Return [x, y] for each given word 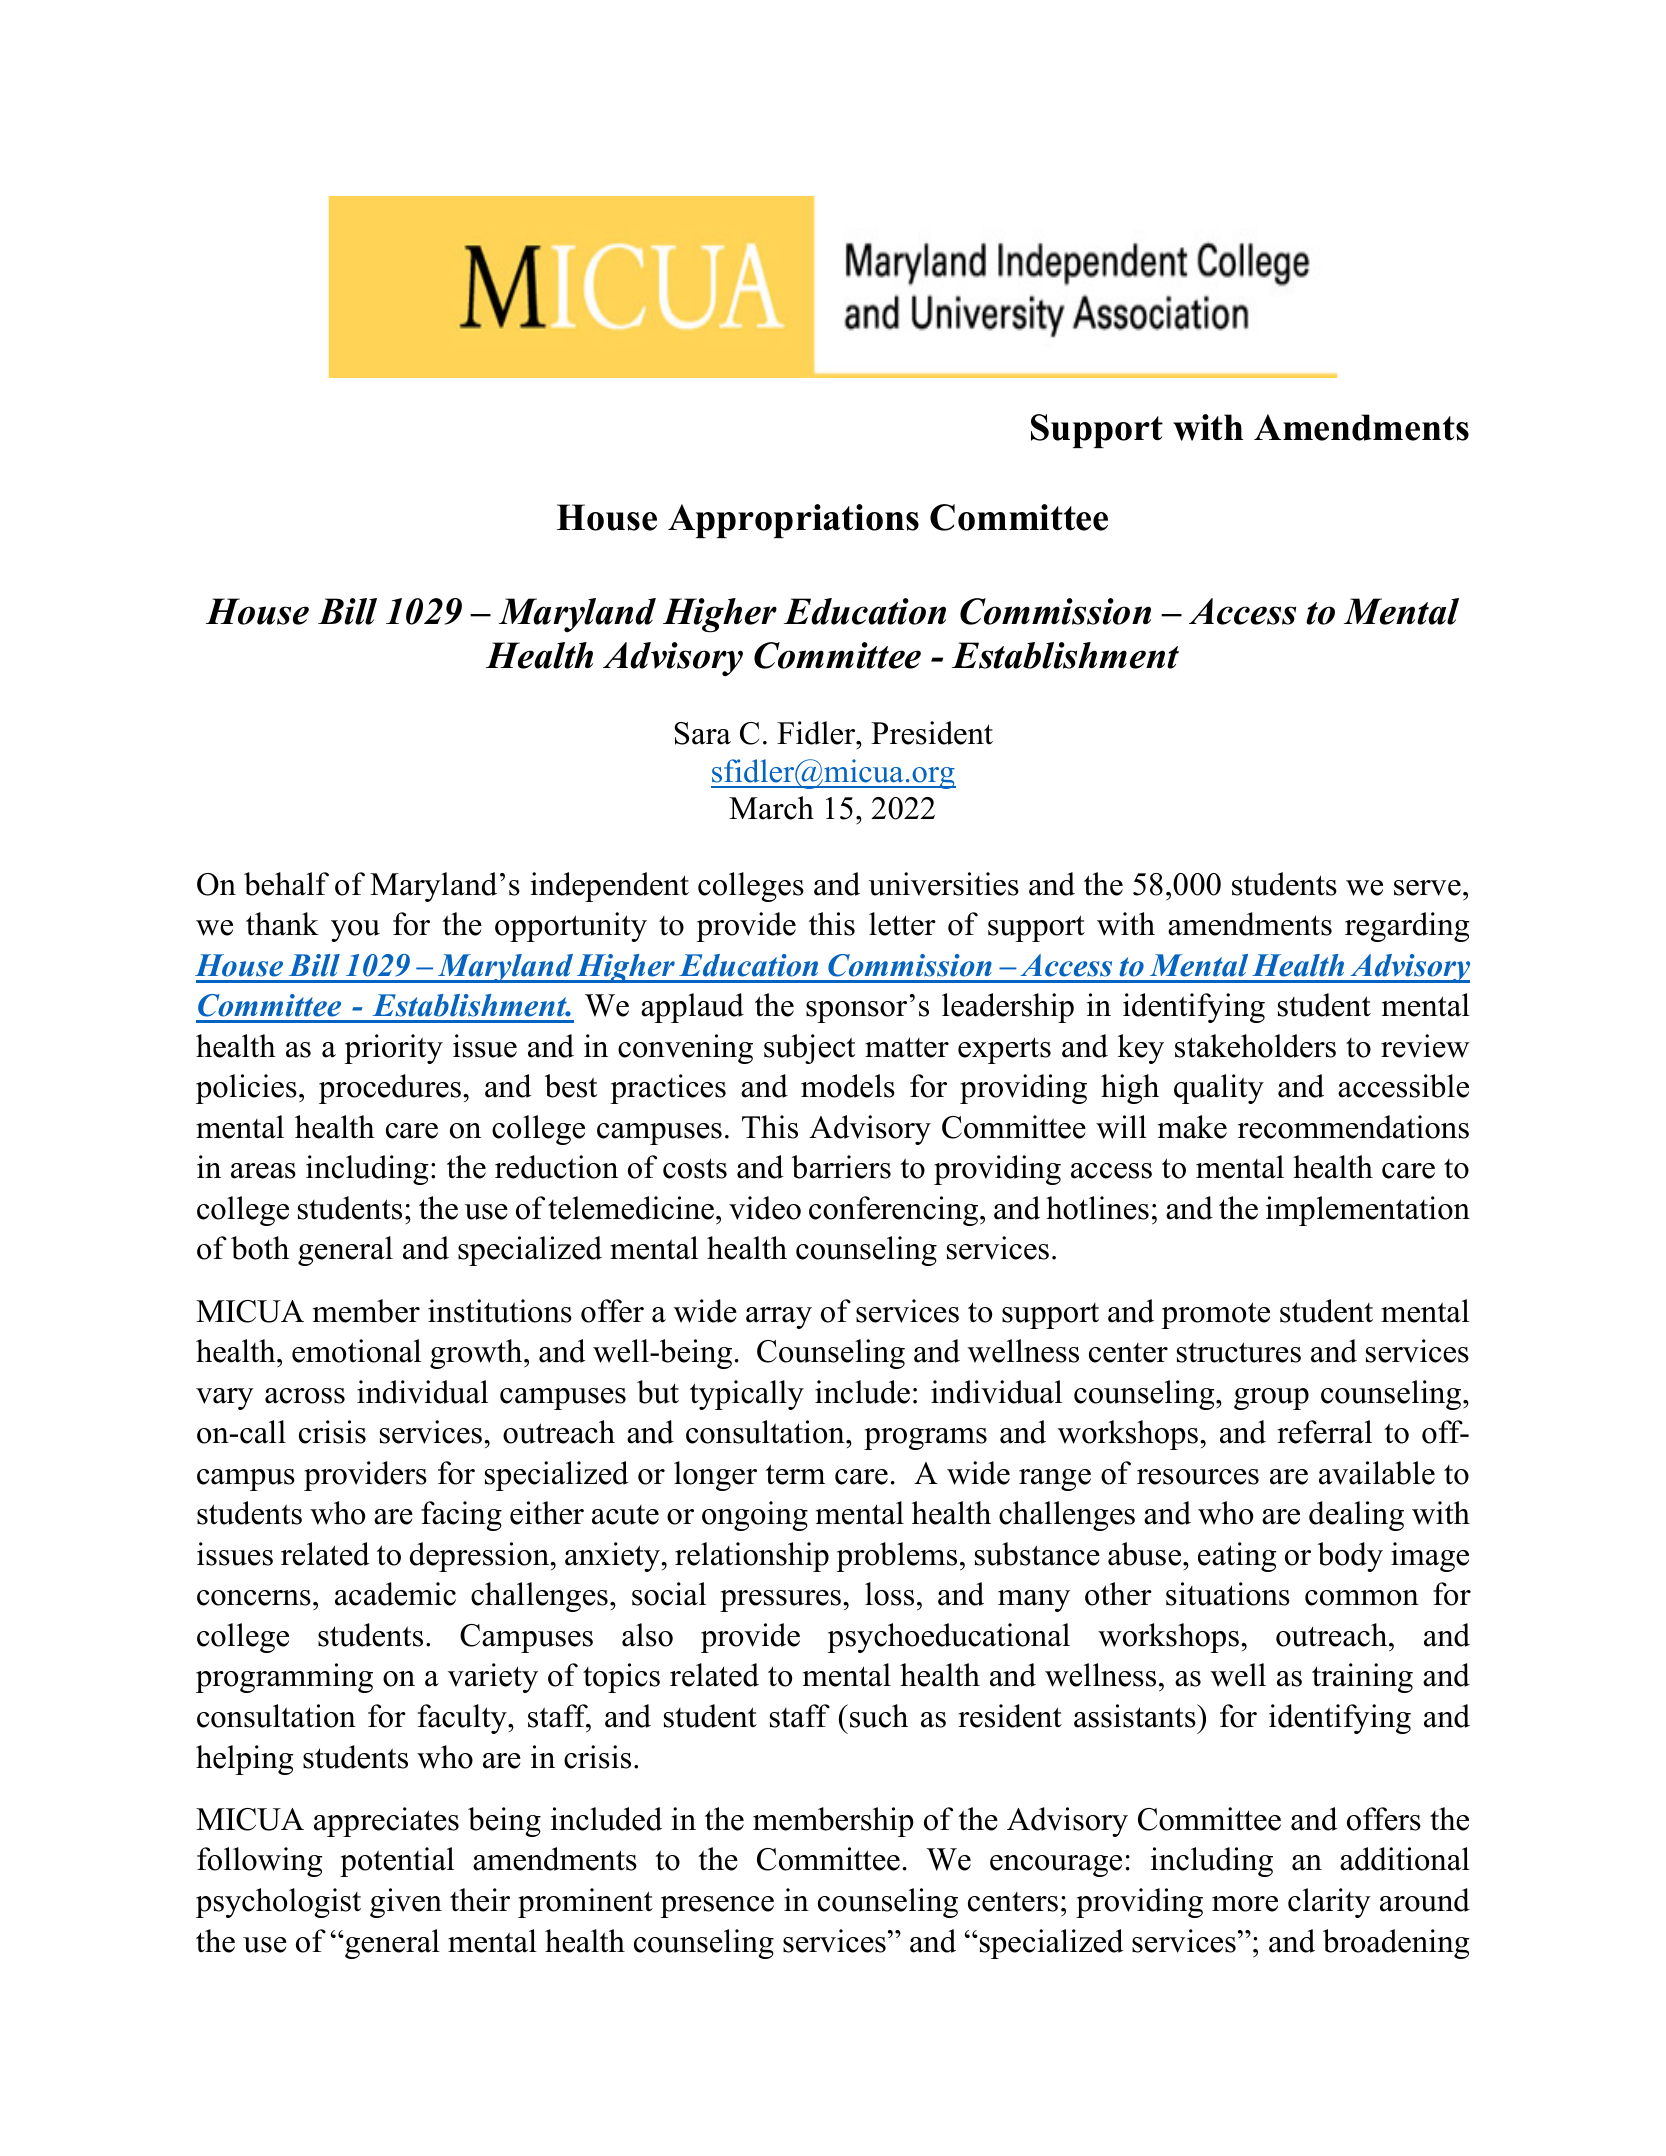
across [305, 1396]
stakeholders [1255, 1046]
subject [809, 1049]
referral [1324, 1432]
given [406, 1903]
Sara [703, 733]
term [795, 1474]
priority [393, 1049]
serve [1427, 888]
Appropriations [793, 521]
